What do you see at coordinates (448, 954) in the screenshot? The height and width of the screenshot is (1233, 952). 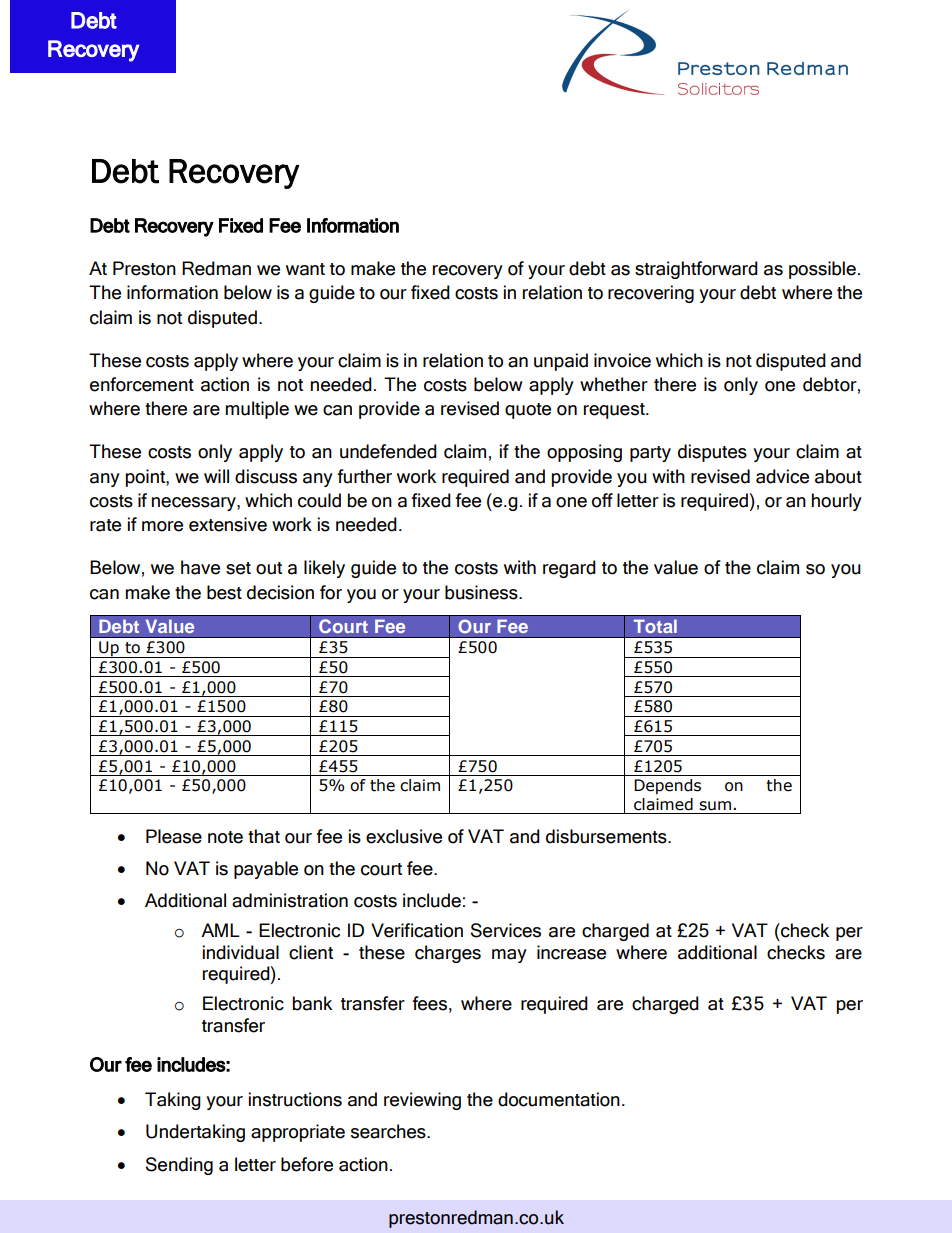 I see `charges` at bounding box center [448, 954].
